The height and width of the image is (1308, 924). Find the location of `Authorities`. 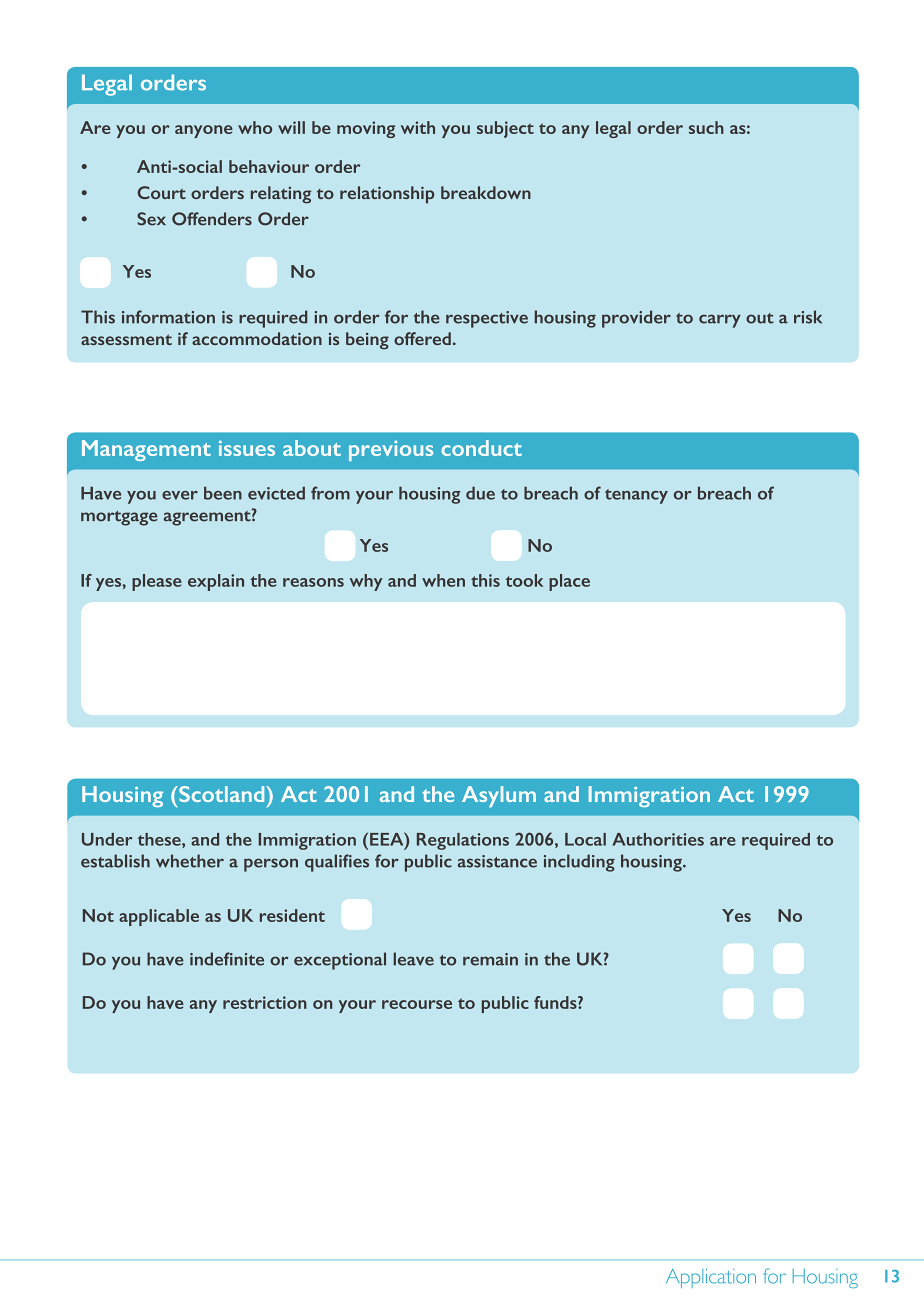

Authorities is located at coordinates (658, 839).
